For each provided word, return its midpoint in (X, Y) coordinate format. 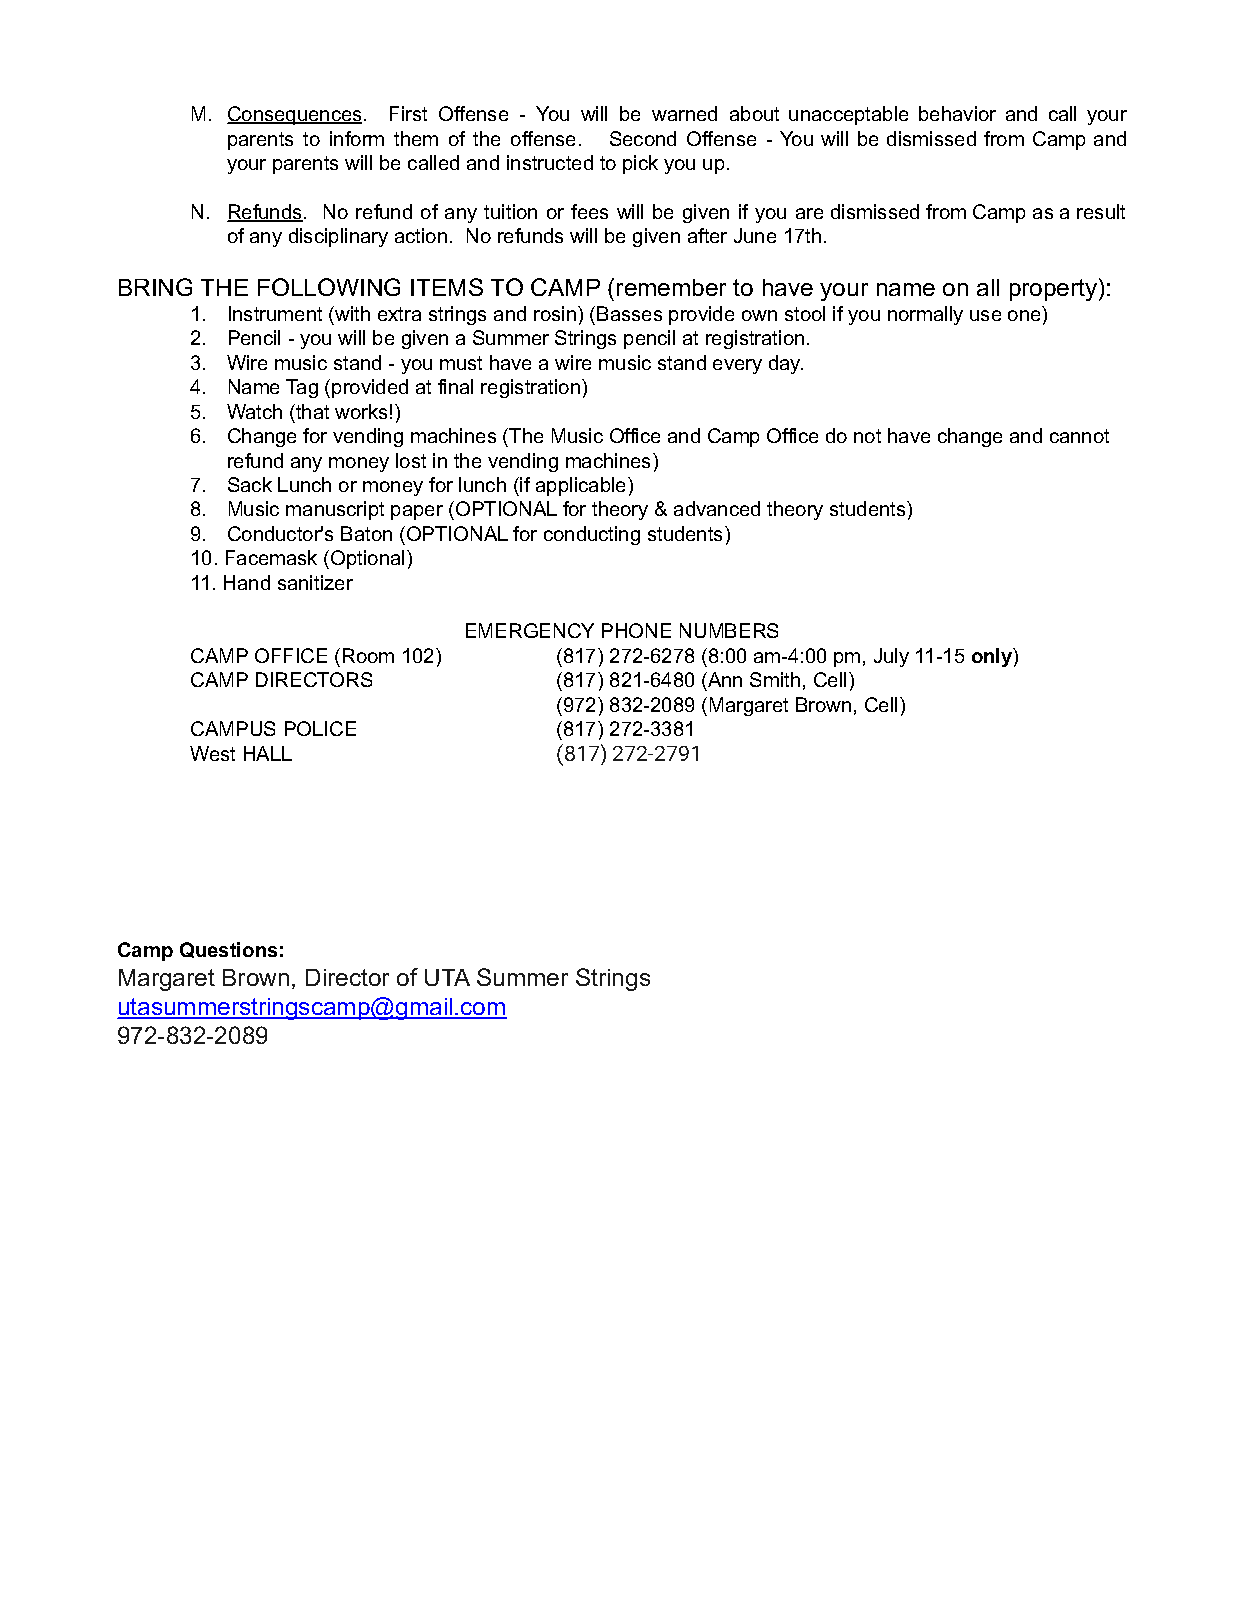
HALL (268, 753)
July (891, 657)
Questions (228, 950)
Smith (775, 679)
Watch (254, 411)
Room (368, 655)
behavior (957, 113)
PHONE (636, 630)
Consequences (294, 115)
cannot (1079, 436)
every (737, 366)
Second (643, 138)
